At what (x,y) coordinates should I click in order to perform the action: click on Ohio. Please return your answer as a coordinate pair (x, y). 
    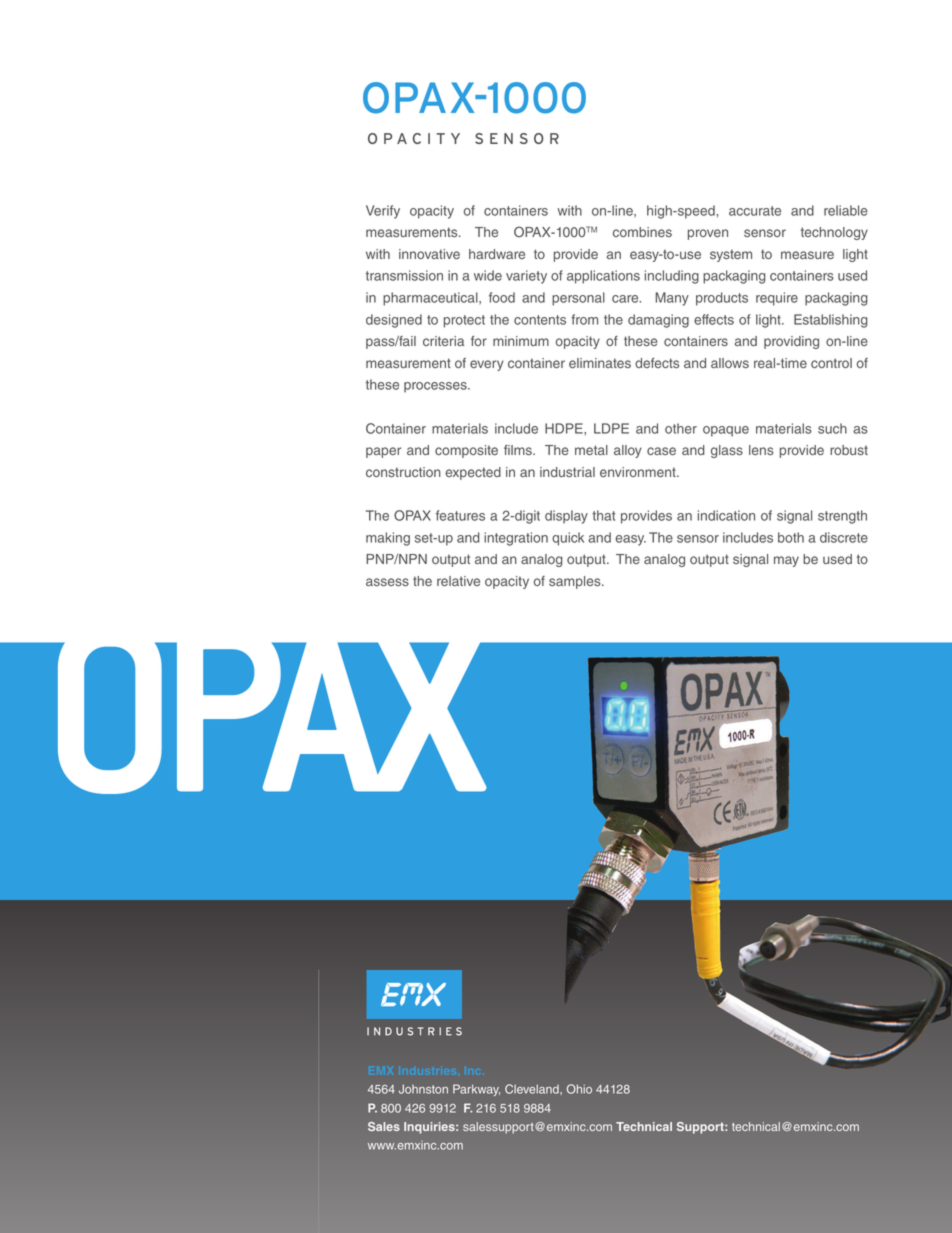
    Looking at the image, I should click on (579, 1089).
